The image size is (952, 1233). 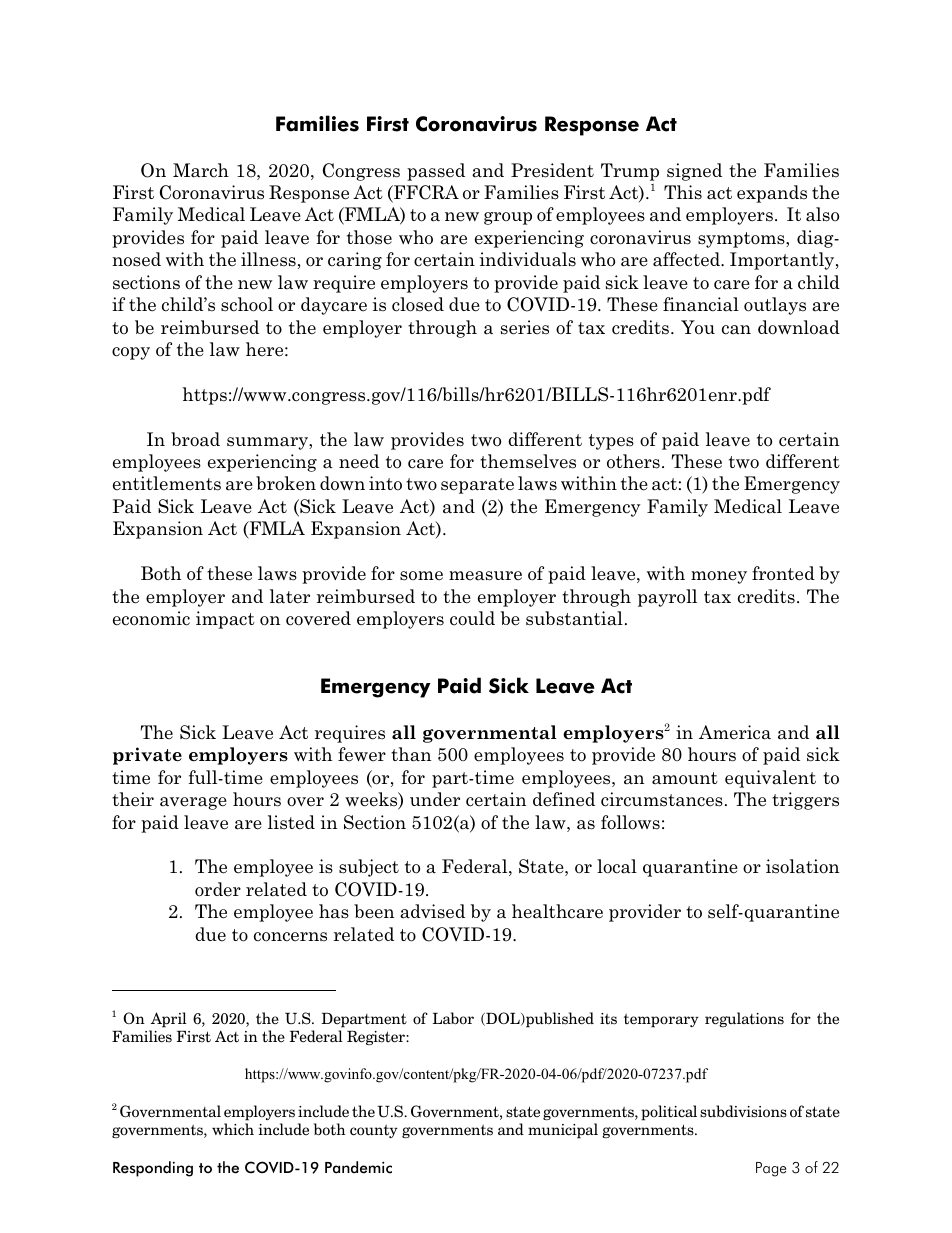 What do you see at coordinates (743, 1111) in the screenshot?
I see `subdivisions` at bounding box center [743, 1111].
